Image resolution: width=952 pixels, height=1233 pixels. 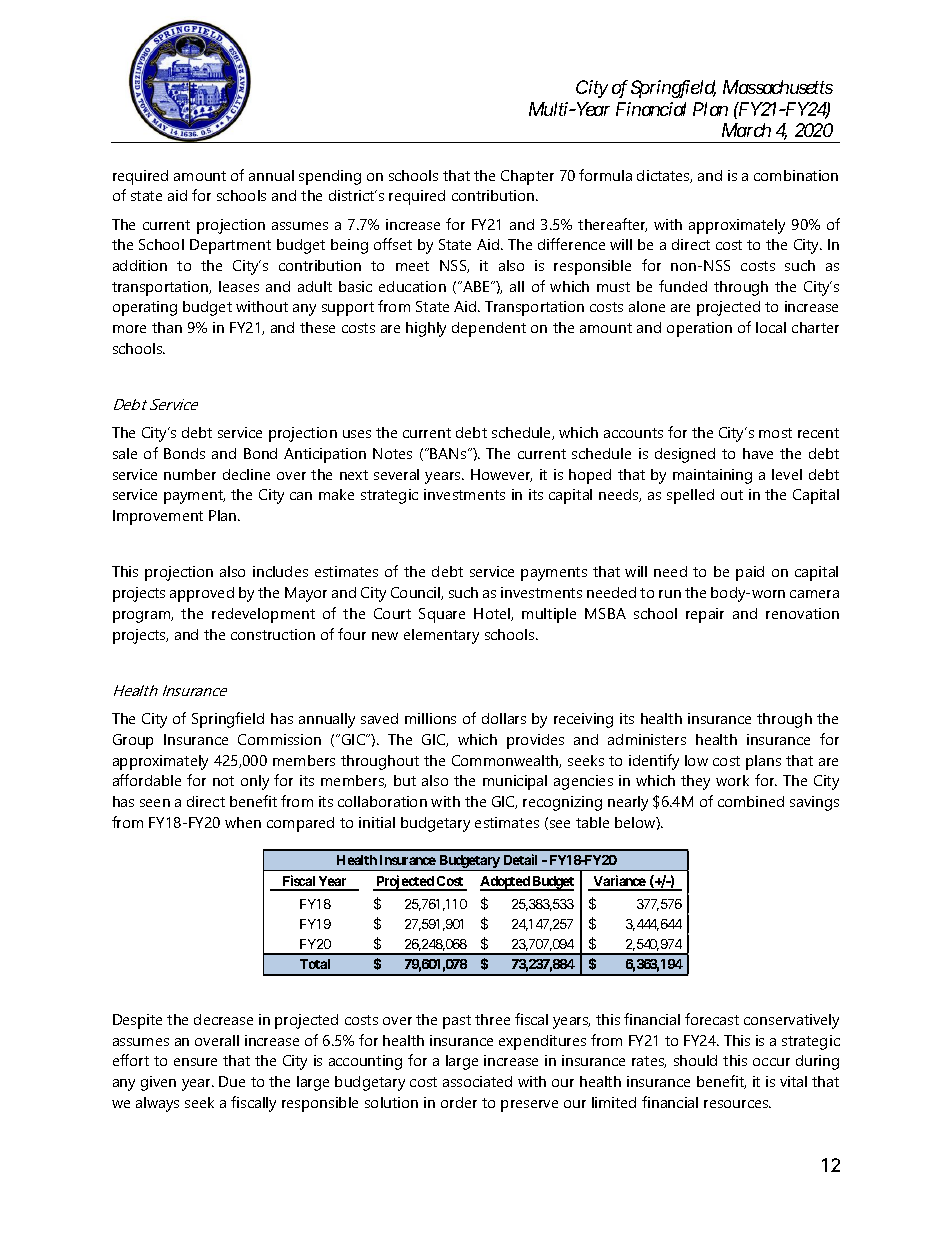 What do you see at coordinates (202, 594) in the image?
I see `approved` at bounding box center [202, 594].
